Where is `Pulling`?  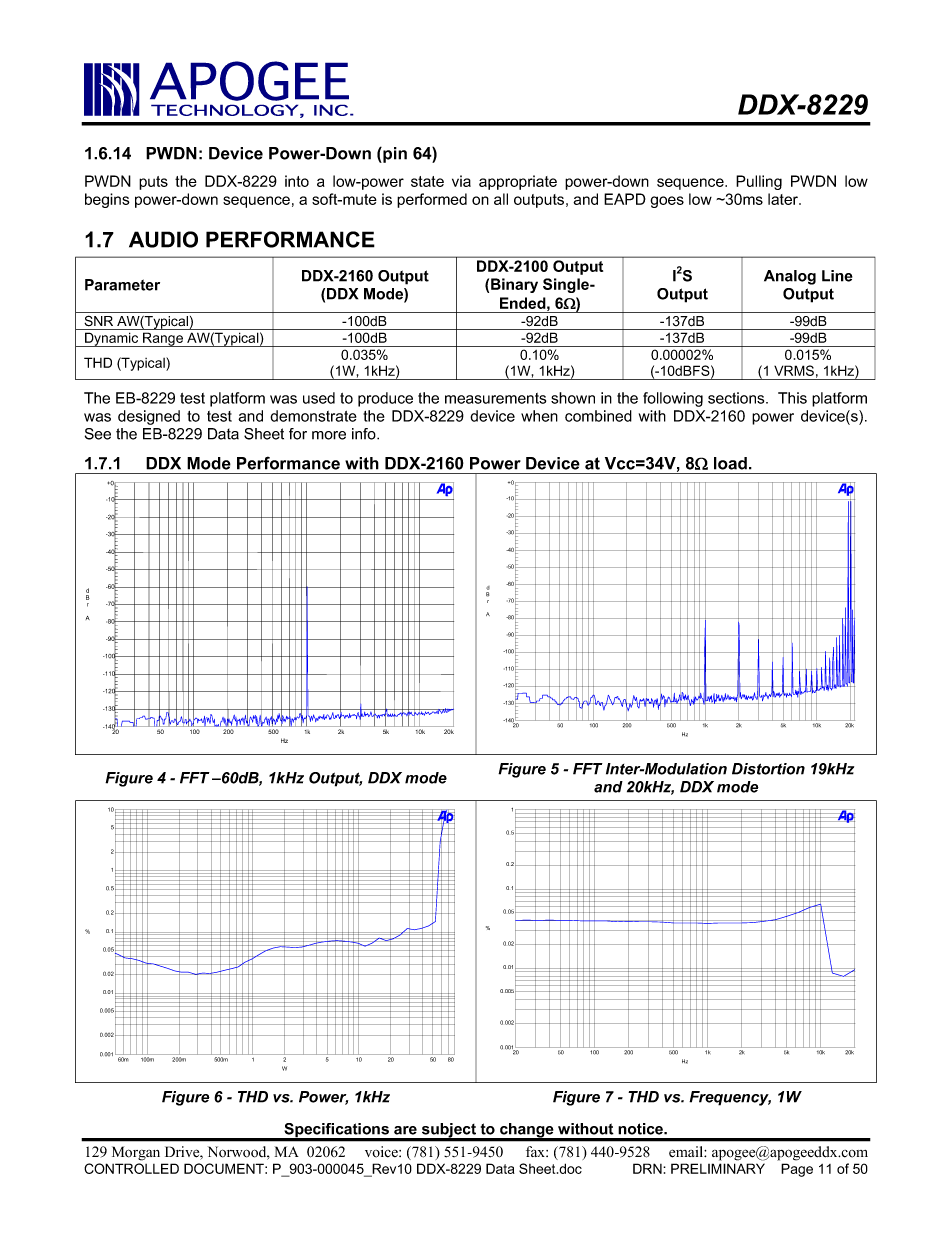
Pulling is located at coordinates (759, 182).
